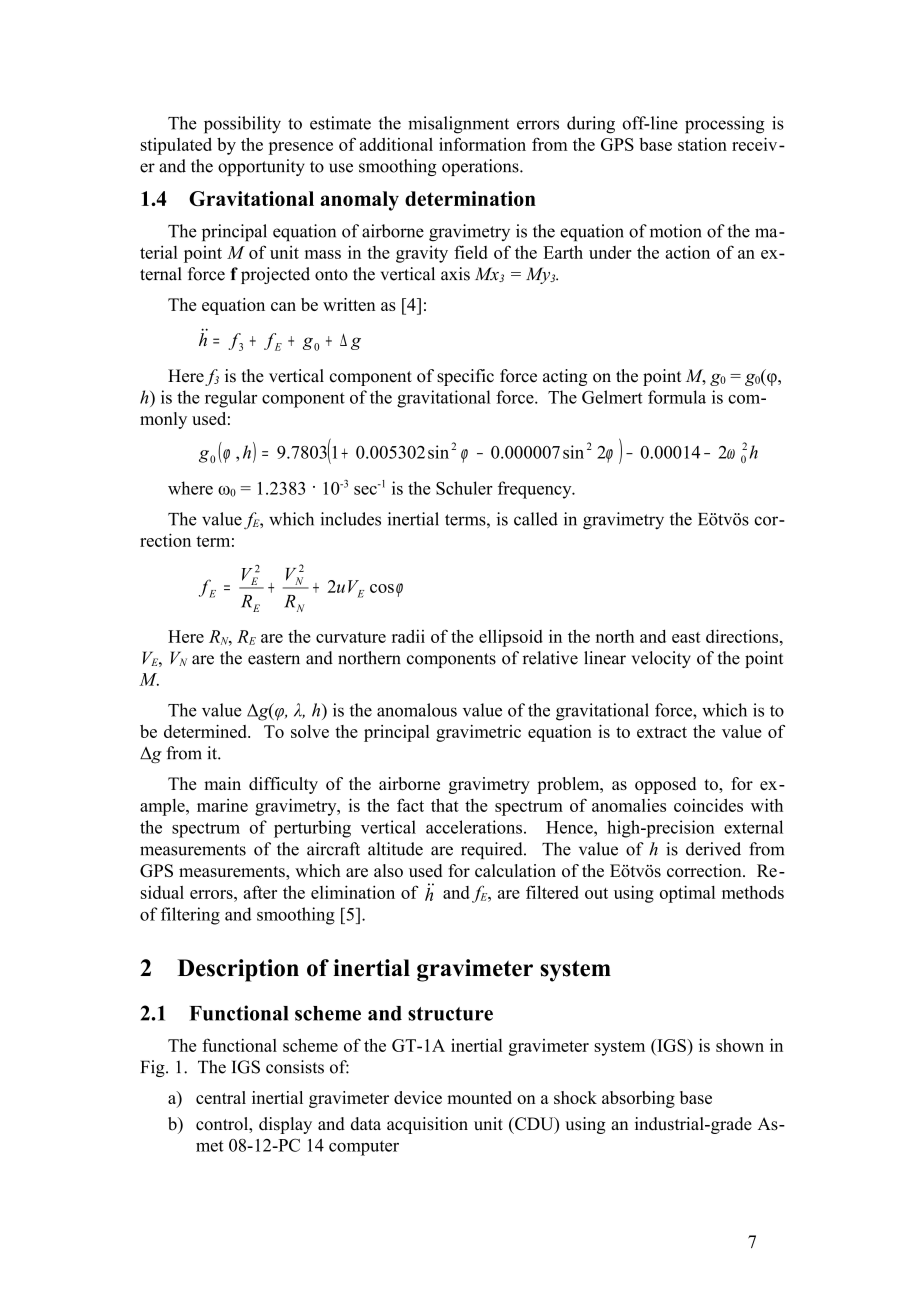 The image size is (924, 1308). I want to click on information, so click(482, 144).
